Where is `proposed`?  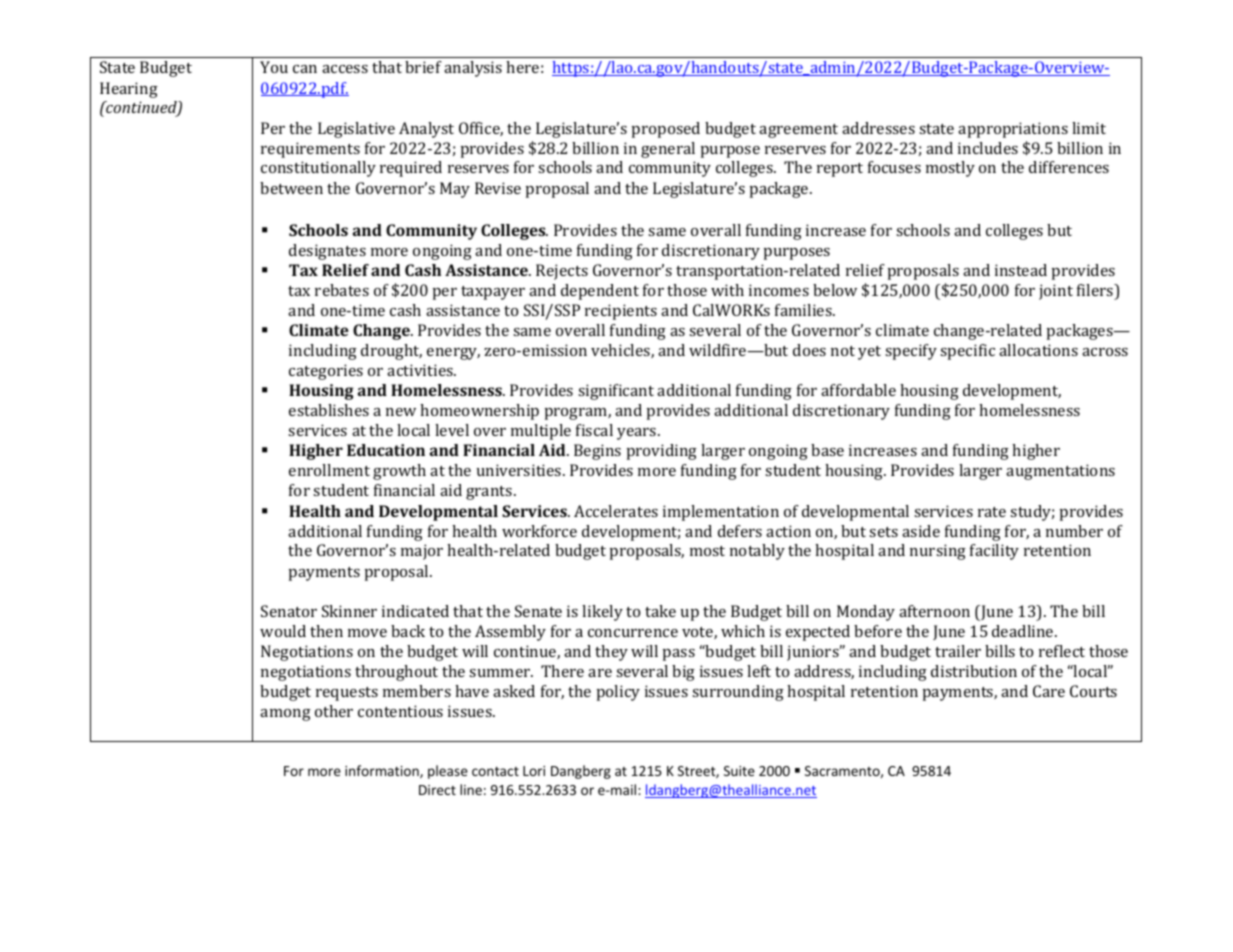
proposed is located at coordinates (666, 130).
